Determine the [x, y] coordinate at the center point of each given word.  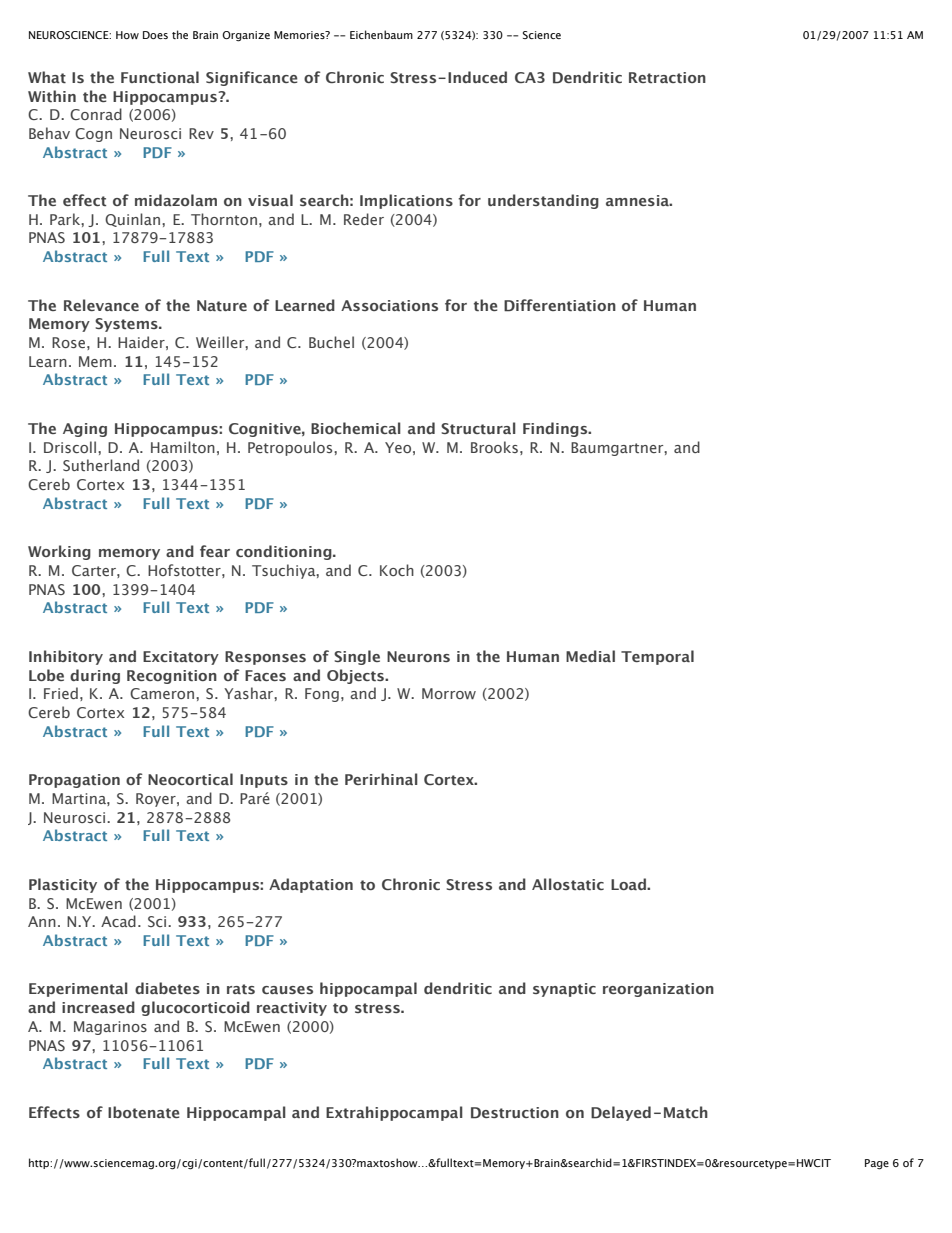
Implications [406, 201]
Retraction [667, 77]
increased [98, 1007]
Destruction [515, 1113]
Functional [160, 77]
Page [877, 1164]
